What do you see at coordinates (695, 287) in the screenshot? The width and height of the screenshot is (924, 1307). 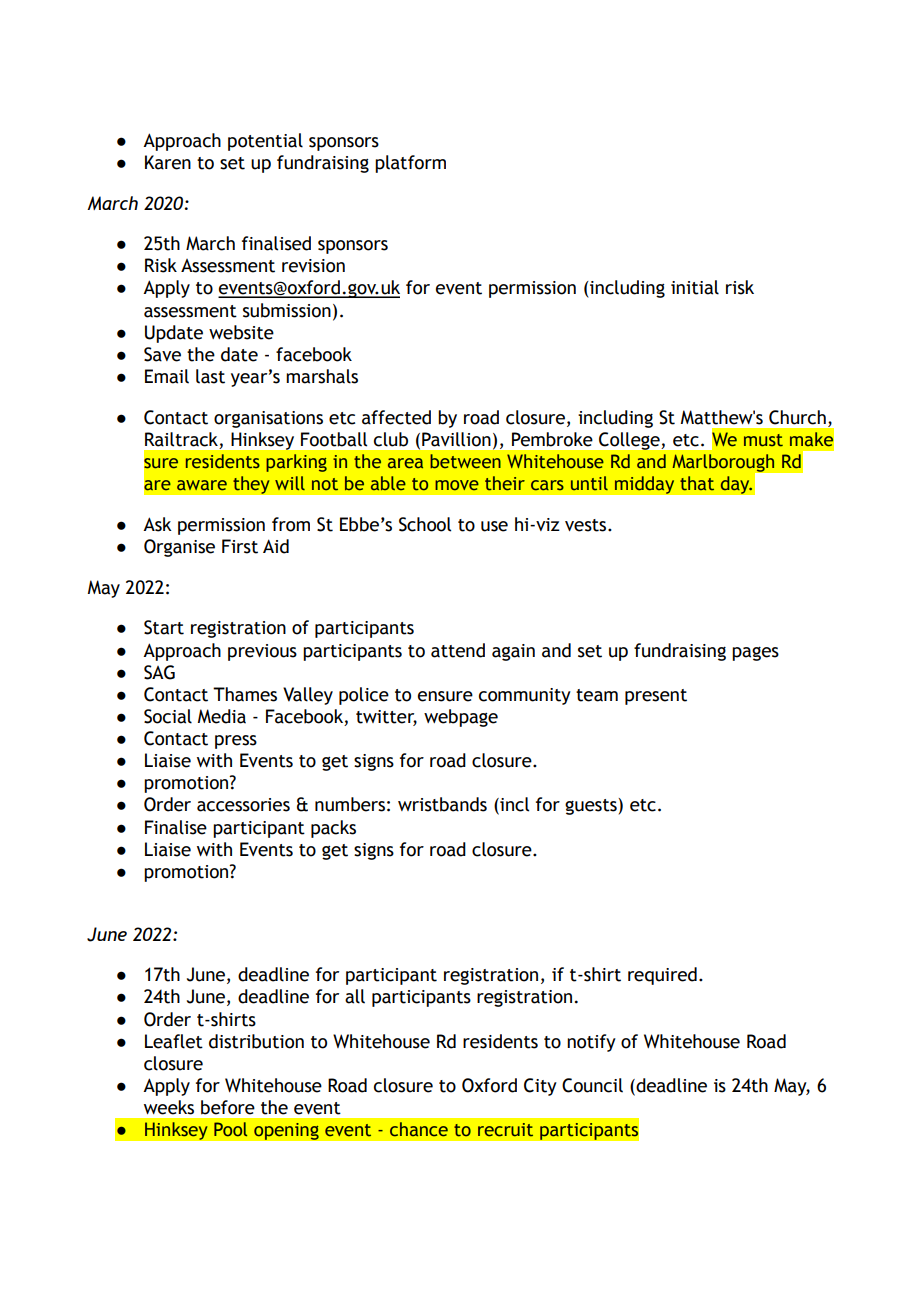 I see `initial` at bounding box center [695, 287].
